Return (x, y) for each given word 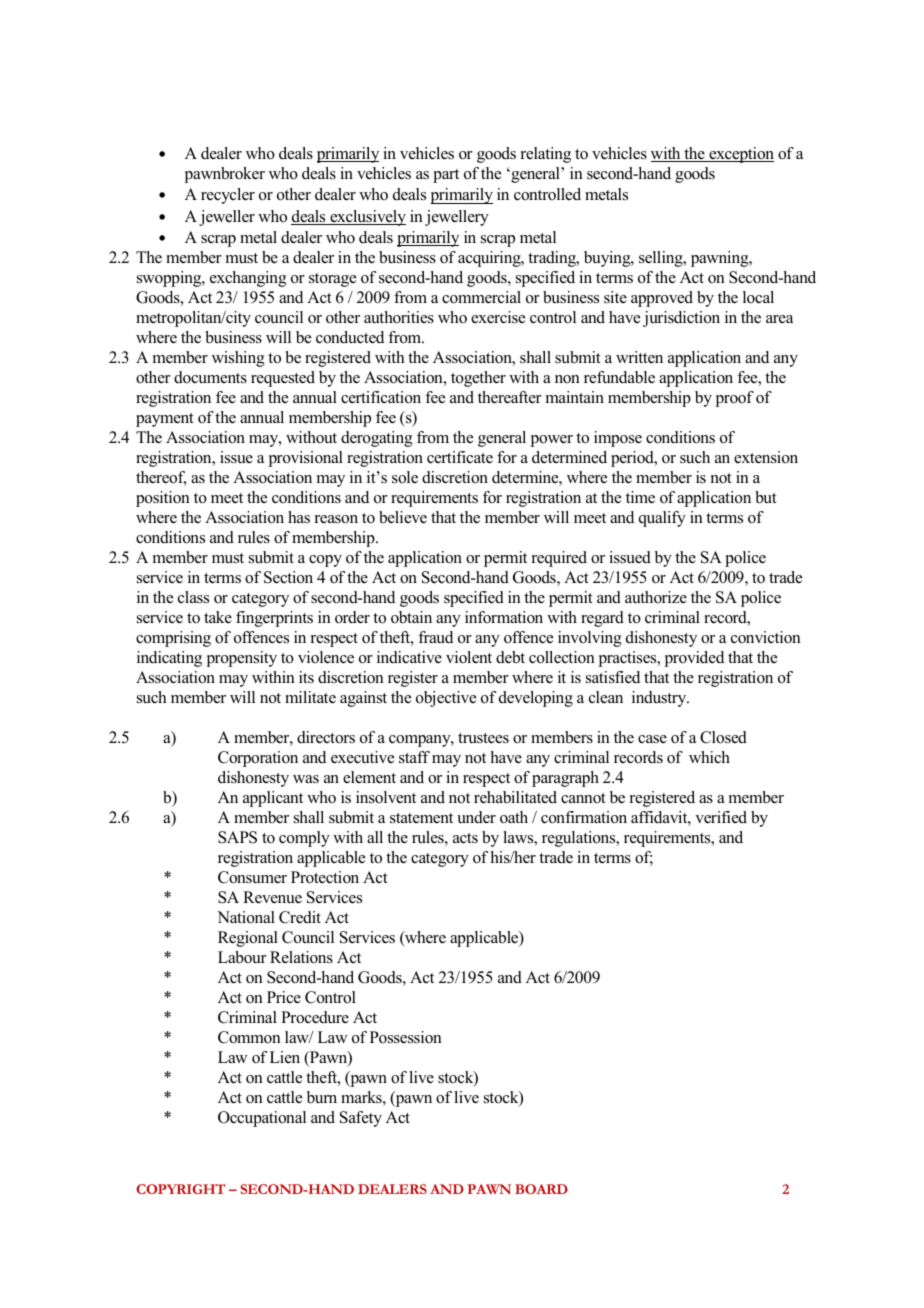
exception (740, 155)
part (446, 176)
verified (721, 817)
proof (734, 399)
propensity (241, 659)
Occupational (262, 1119)
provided (694, 659)
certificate (460, 457)
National (246, 917)
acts (465, 838)
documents (210, 377)
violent (469, 657)
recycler (228, 196)
